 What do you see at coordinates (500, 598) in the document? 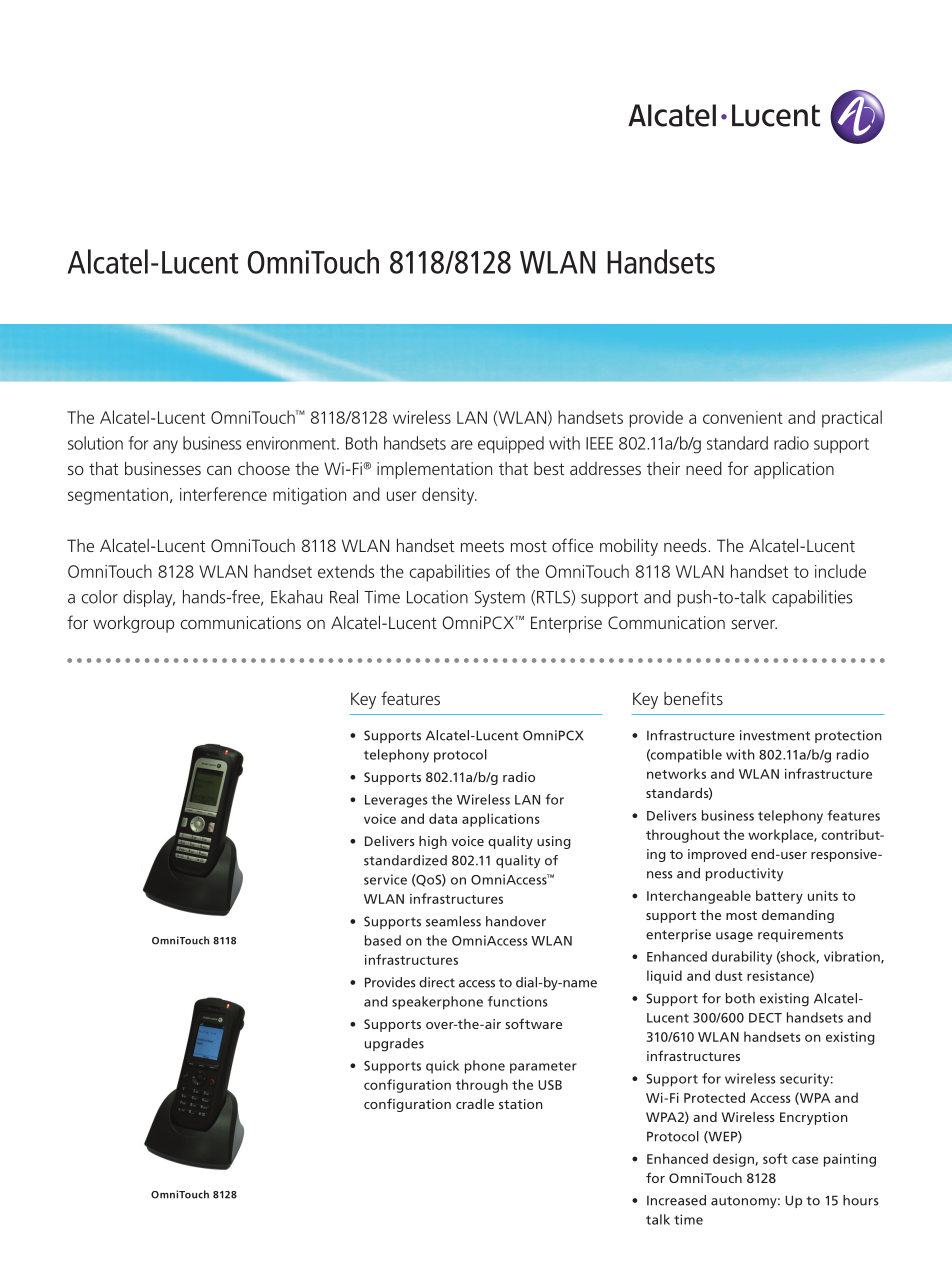
I see `System` at bounding box center [500, 598].
